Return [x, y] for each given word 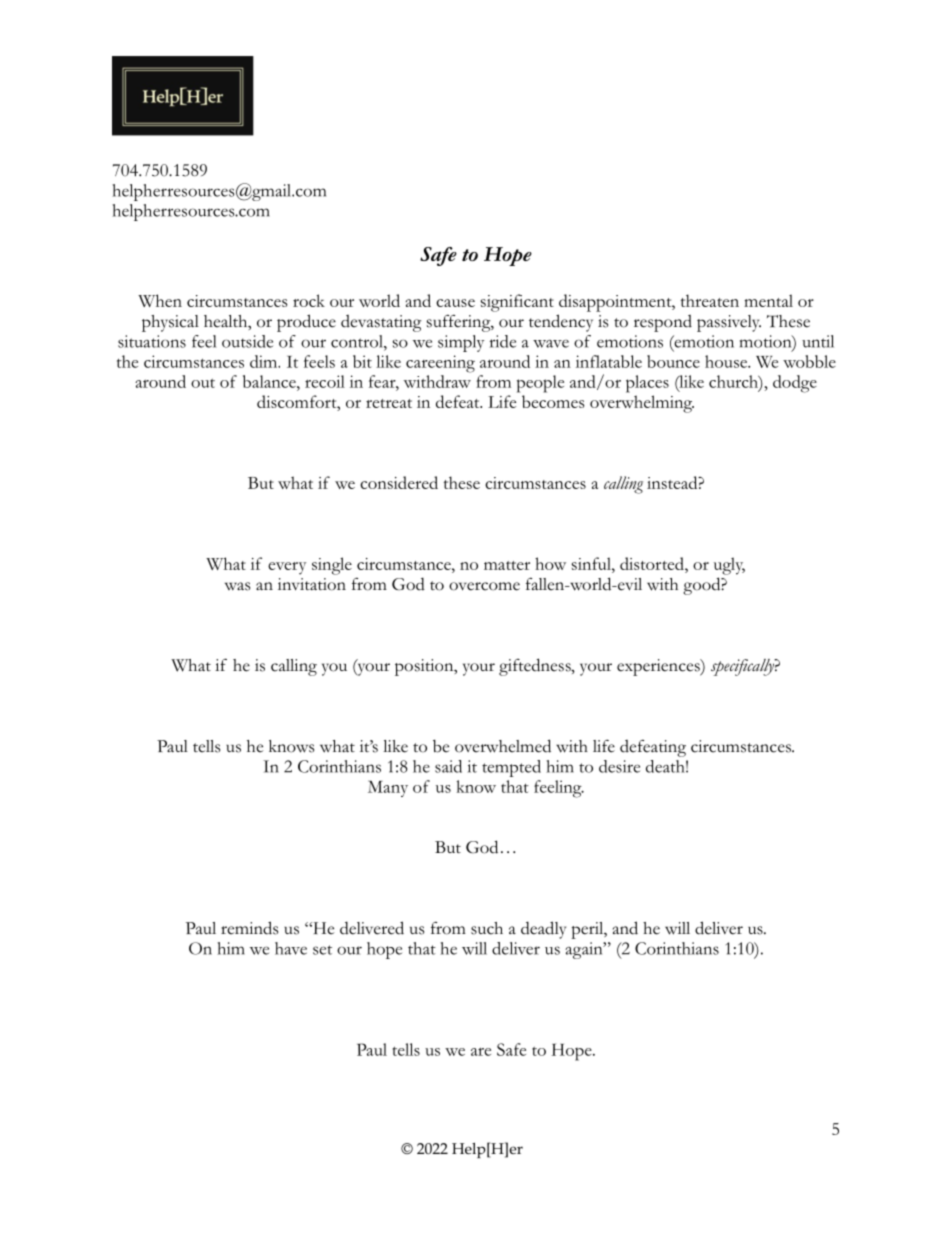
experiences [659, 667]
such [487, 928]
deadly [543, 930]
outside [247, 341]
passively [729, 323]
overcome [484, 586]
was [237, 586]
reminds [249, 928]
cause [455, 303]
